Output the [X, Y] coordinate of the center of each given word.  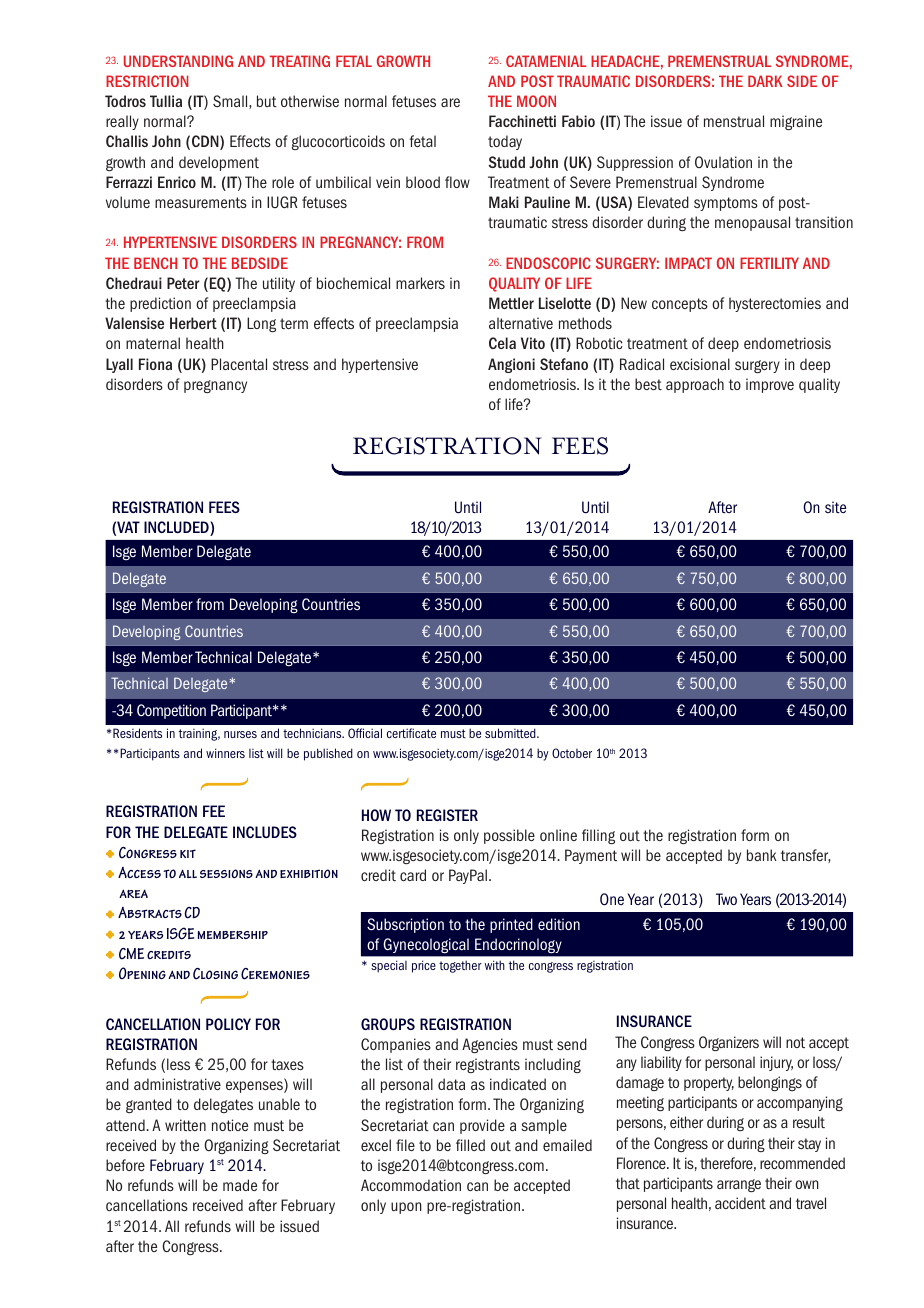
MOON [536, 101]
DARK [765, 81]
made [240, 1185]
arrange [739, 1185]
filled [470, 1145]
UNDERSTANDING [178, 61]
